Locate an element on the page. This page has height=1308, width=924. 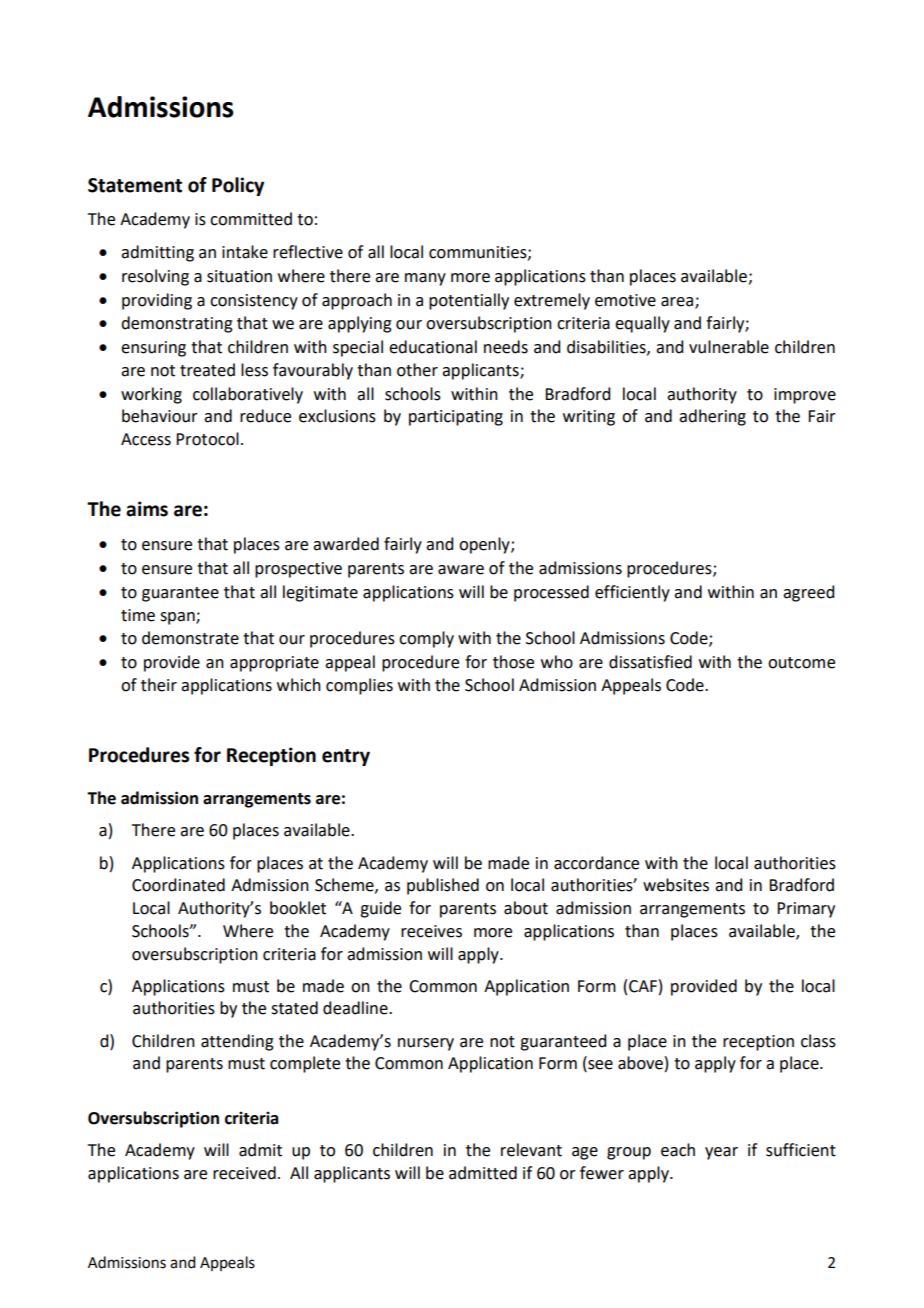
many is located at coordinates (425, 279).
